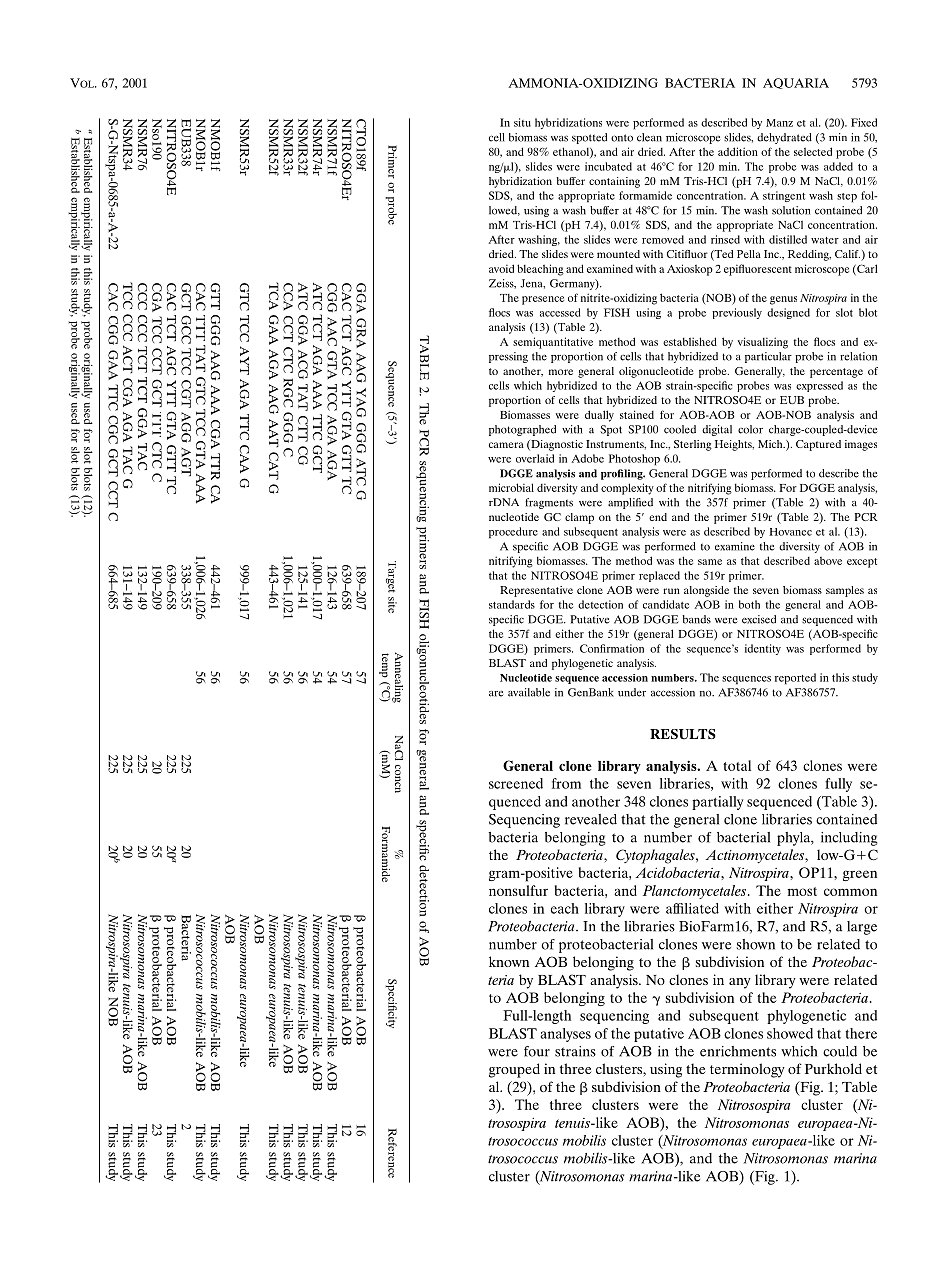 The image size is (952, 1277). I want to click on reported, so click(795, 679).
